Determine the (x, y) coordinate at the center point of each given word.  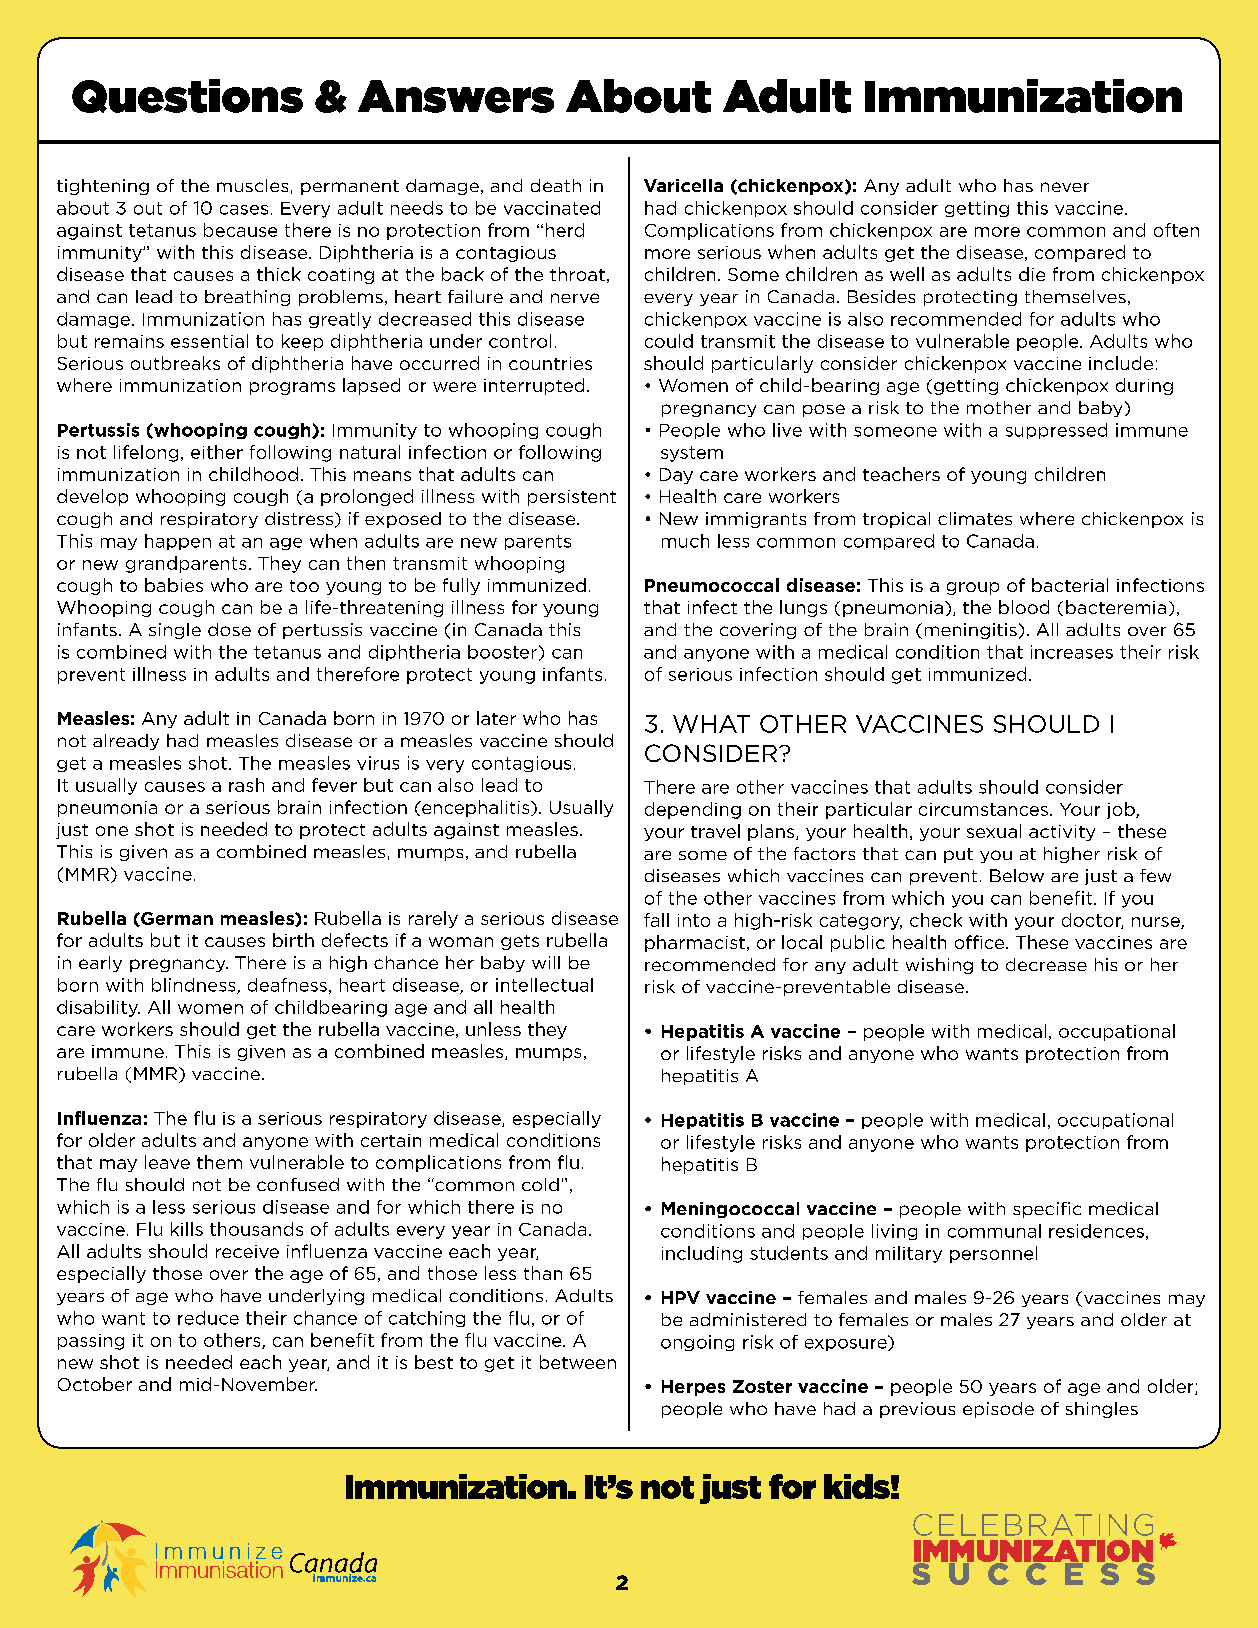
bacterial (1070, 585)
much (685, 541)
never (1065, 187)
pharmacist (695, 943)
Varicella (683, 185)
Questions (187, 96)
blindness (195, 986)
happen (178, 542)
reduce (208, 1318)
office (981, 942)
